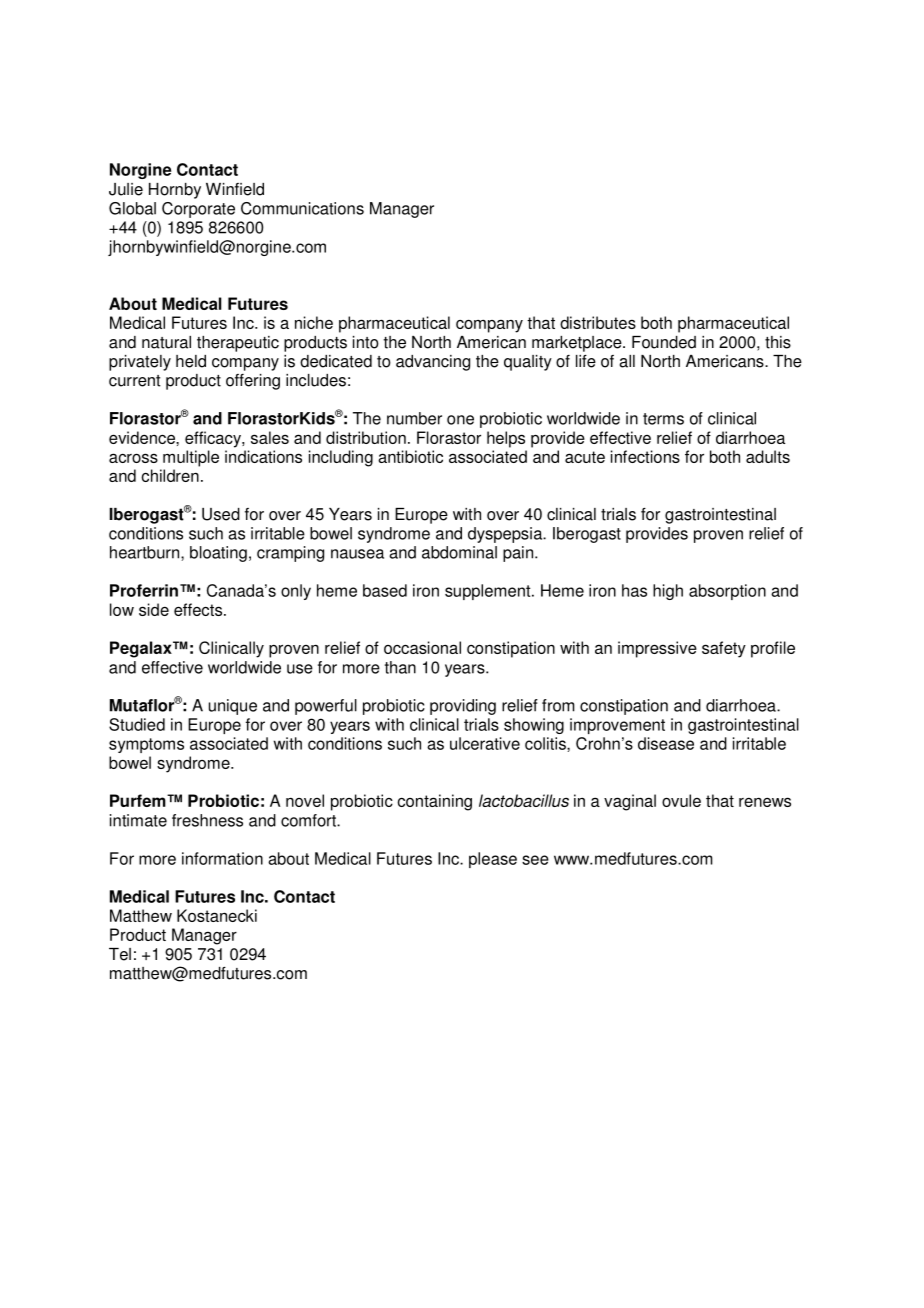 Image resolution: width=924 pixels, height=1308 pixels. Describe the element at coordinates (207, 820) in the document. I see `freshness` at that location.
